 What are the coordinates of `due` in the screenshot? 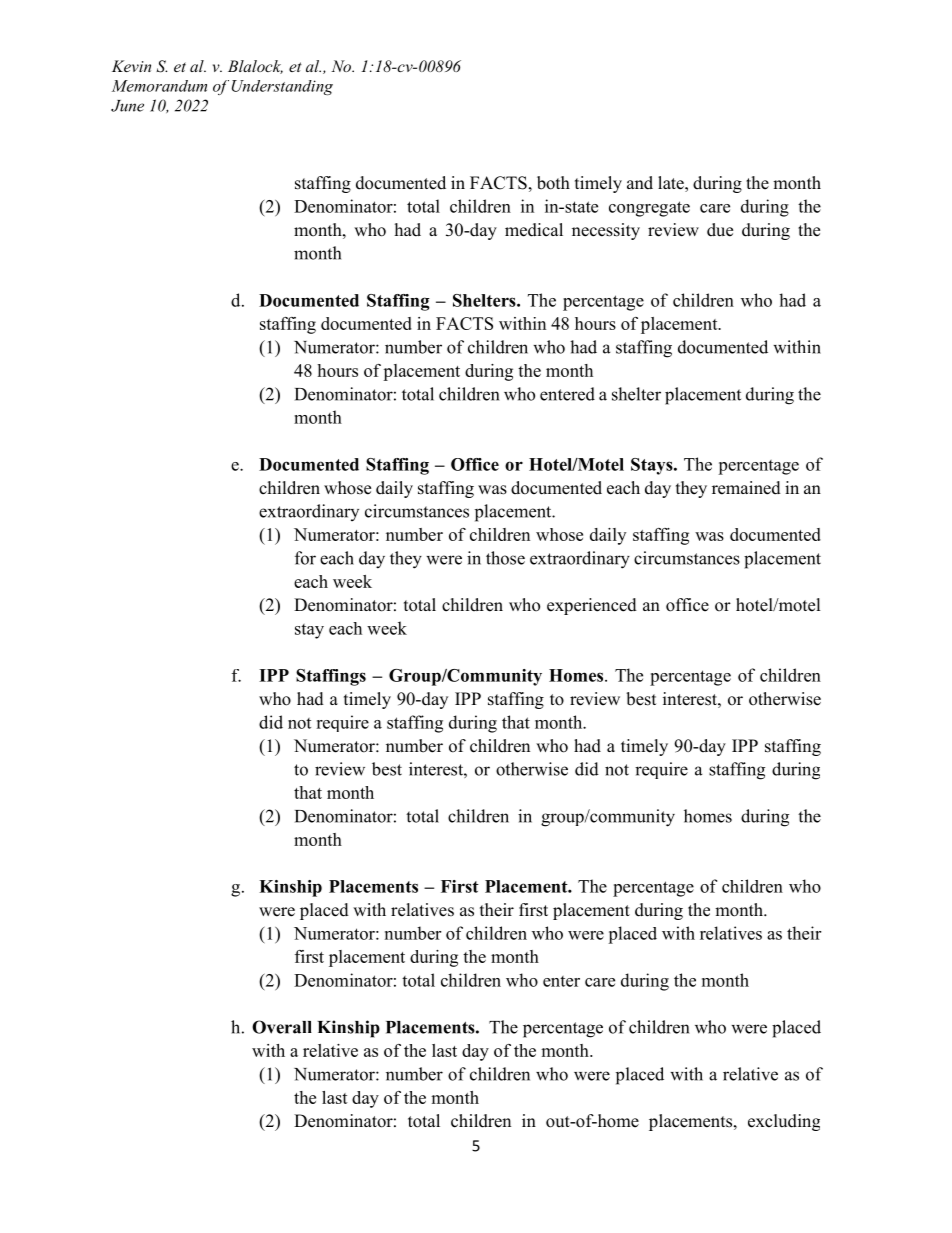 It's located at (720, 230).
